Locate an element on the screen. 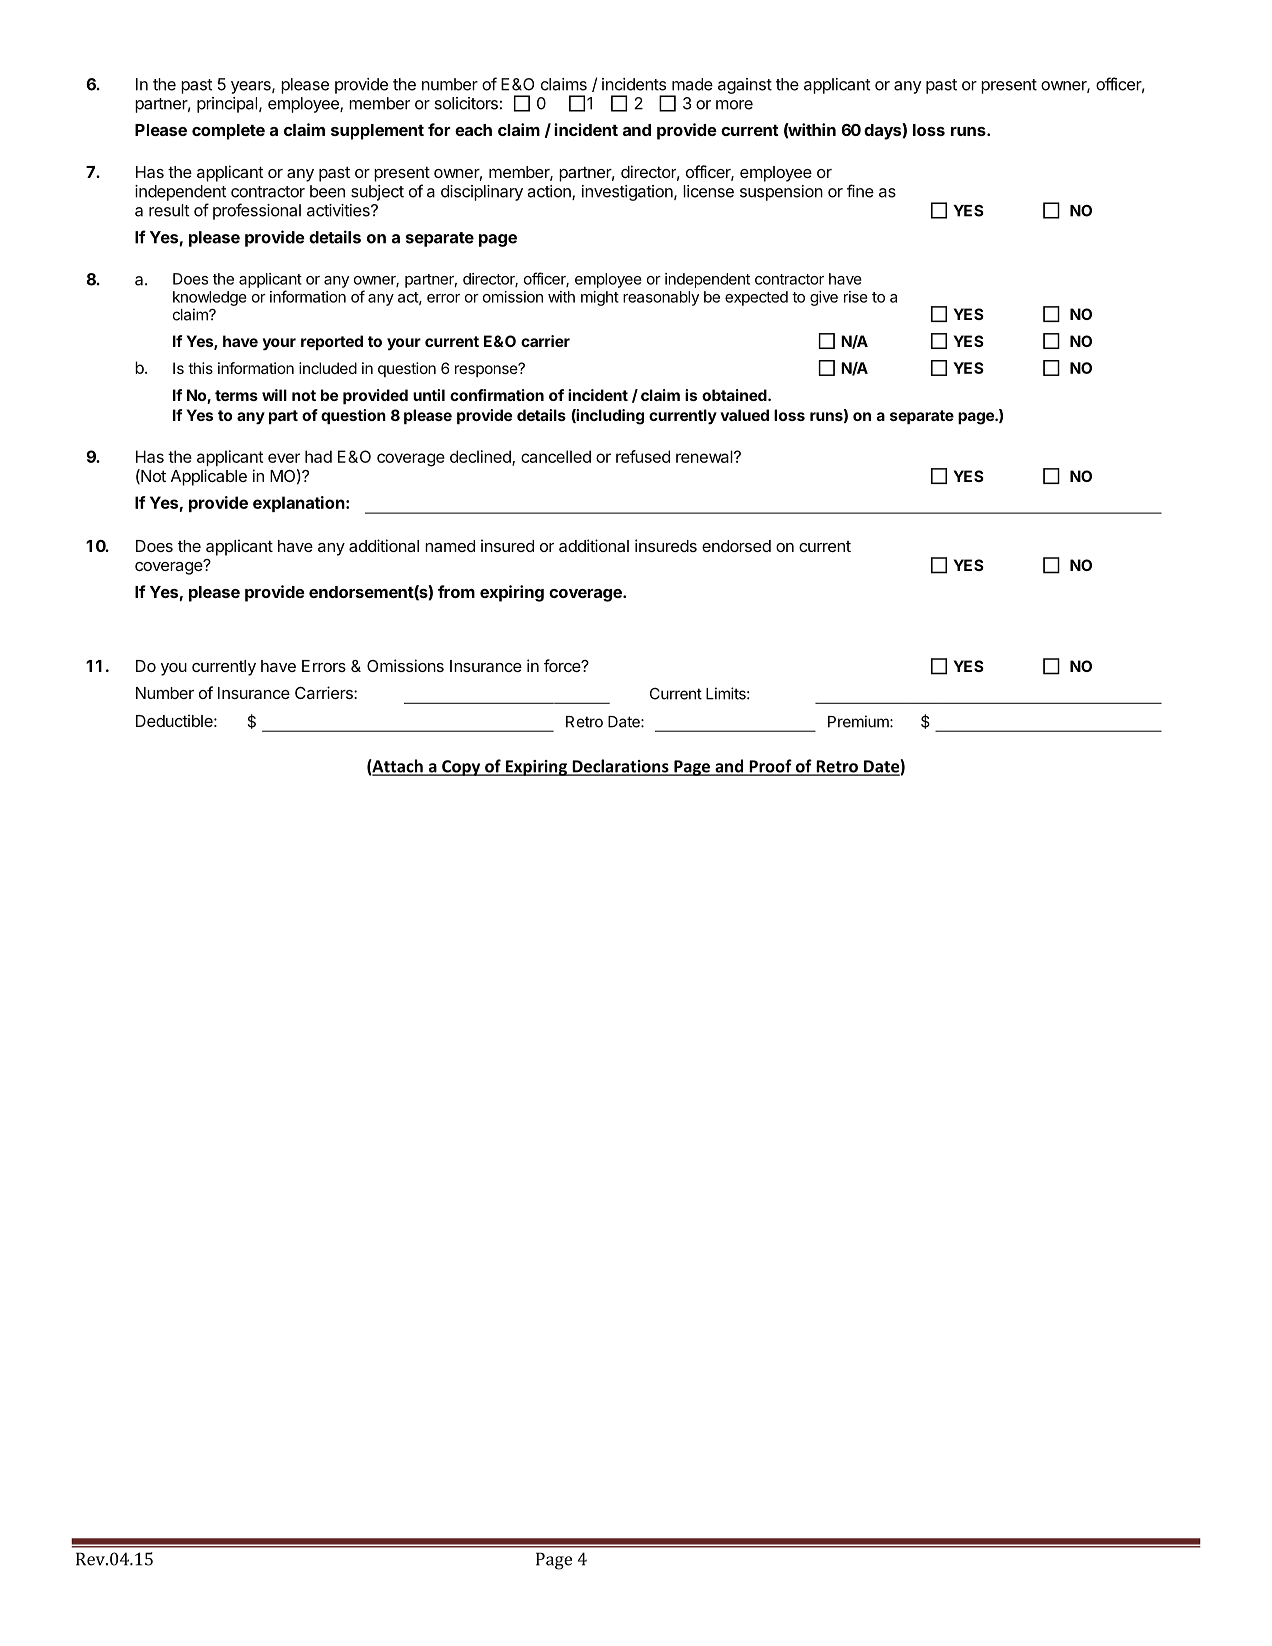  professional is located at coordinates (257, 211).
